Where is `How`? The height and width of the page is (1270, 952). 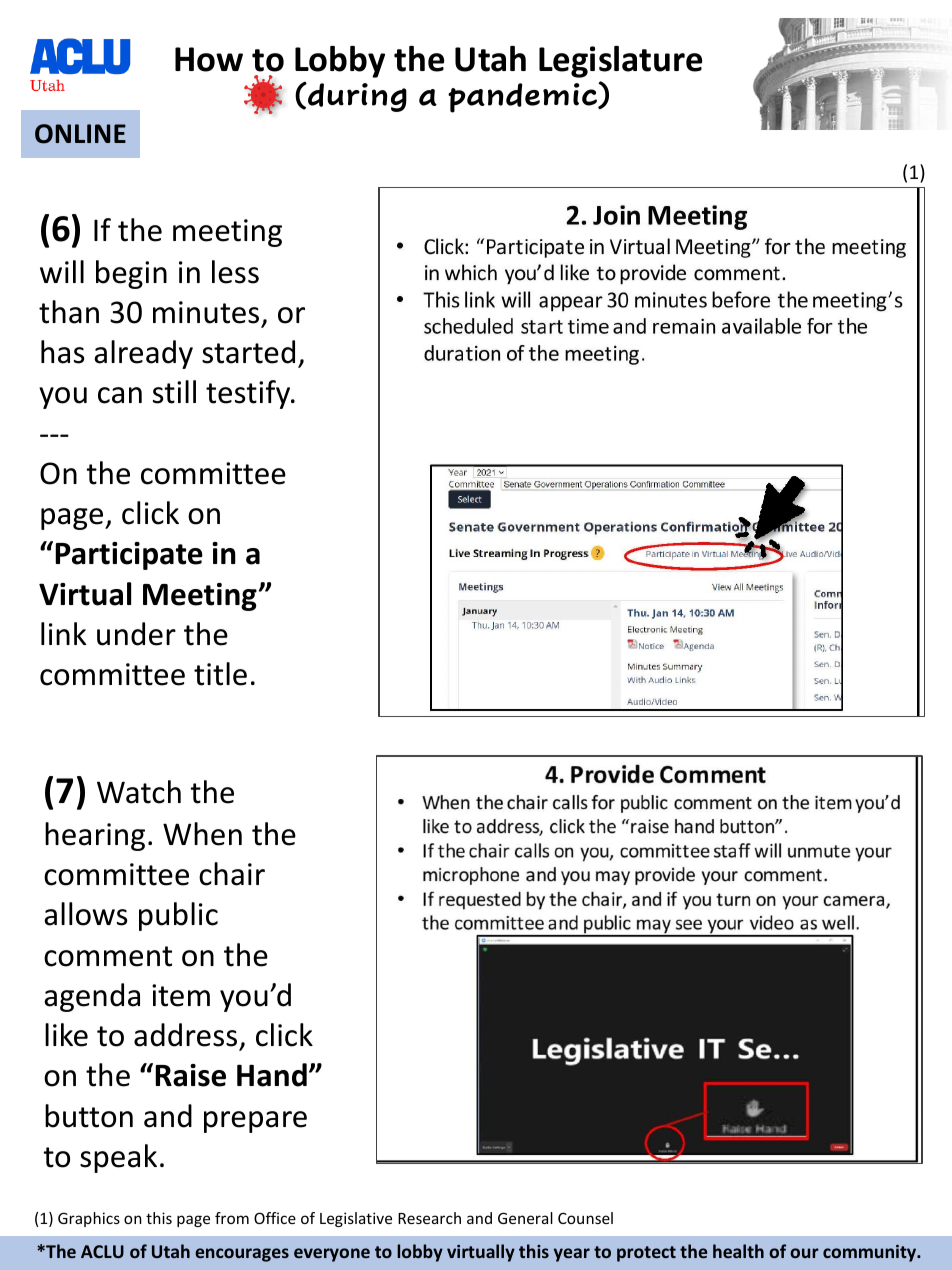
How is located at coordinates (209, 59).
